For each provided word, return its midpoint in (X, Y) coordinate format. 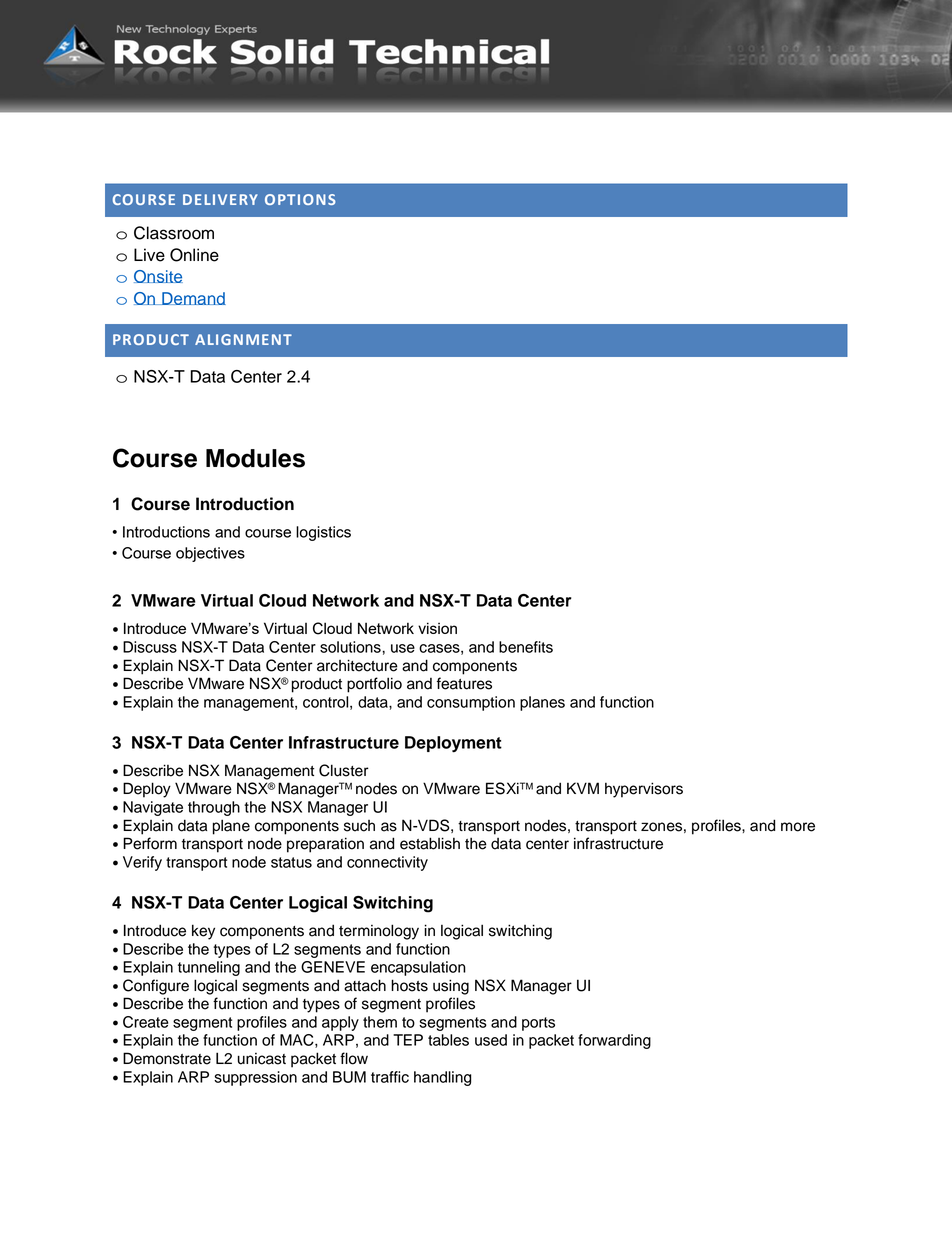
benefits (526, 647)
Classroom (174, 233)
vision (437, 628)
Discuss (150, 647)
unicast (262, 1059)
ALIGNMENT (243, 339)
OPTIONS (300, 199)
